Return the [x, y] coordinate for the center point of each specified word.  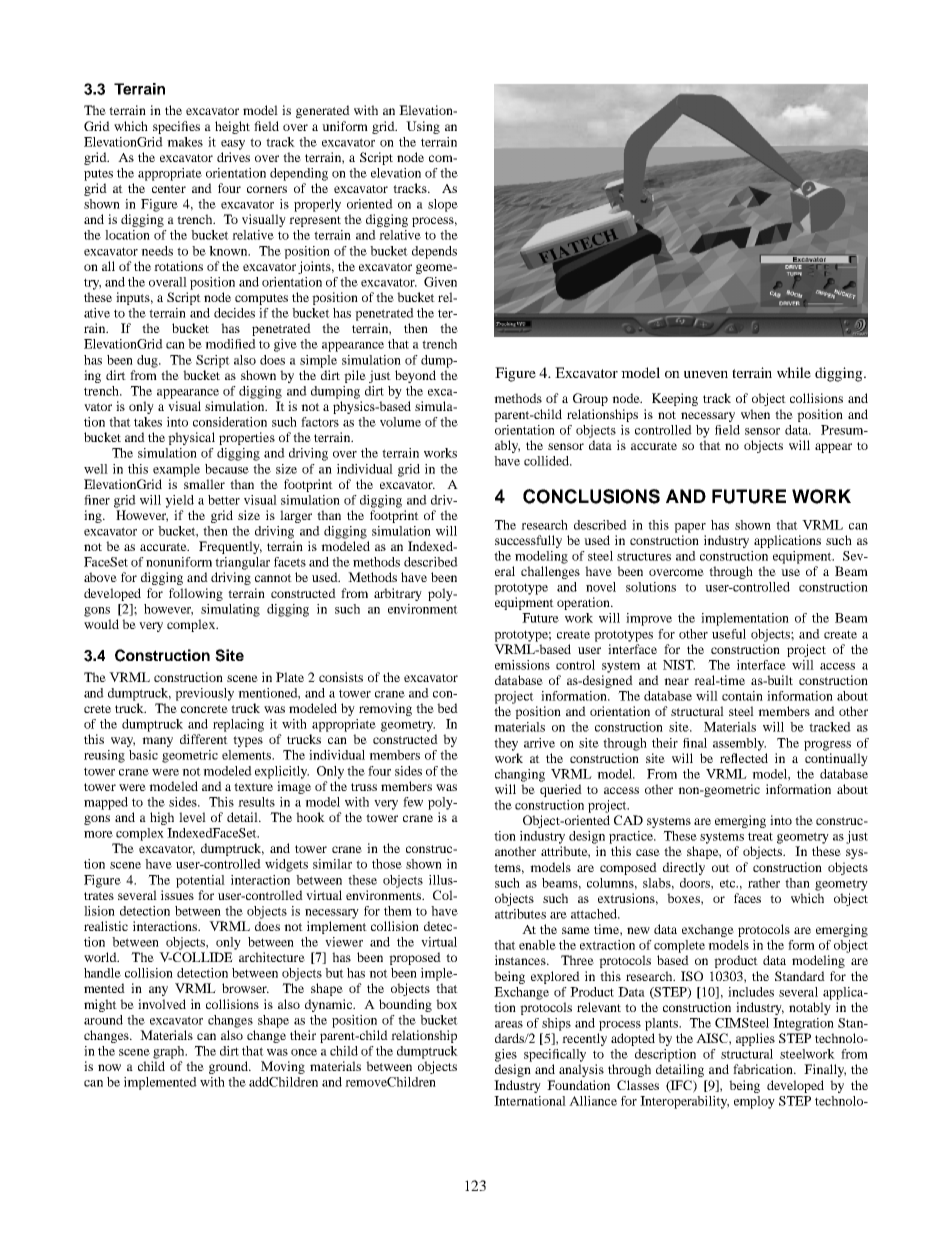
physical [191, 438]
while [794, 372]
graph [170, 1052]
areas [509, 1024]
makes [185, 142]
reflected [744, 758]
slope [443, 205]
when [755, 414]
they [506, 744]
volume [400, 422]
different [204, 739]
